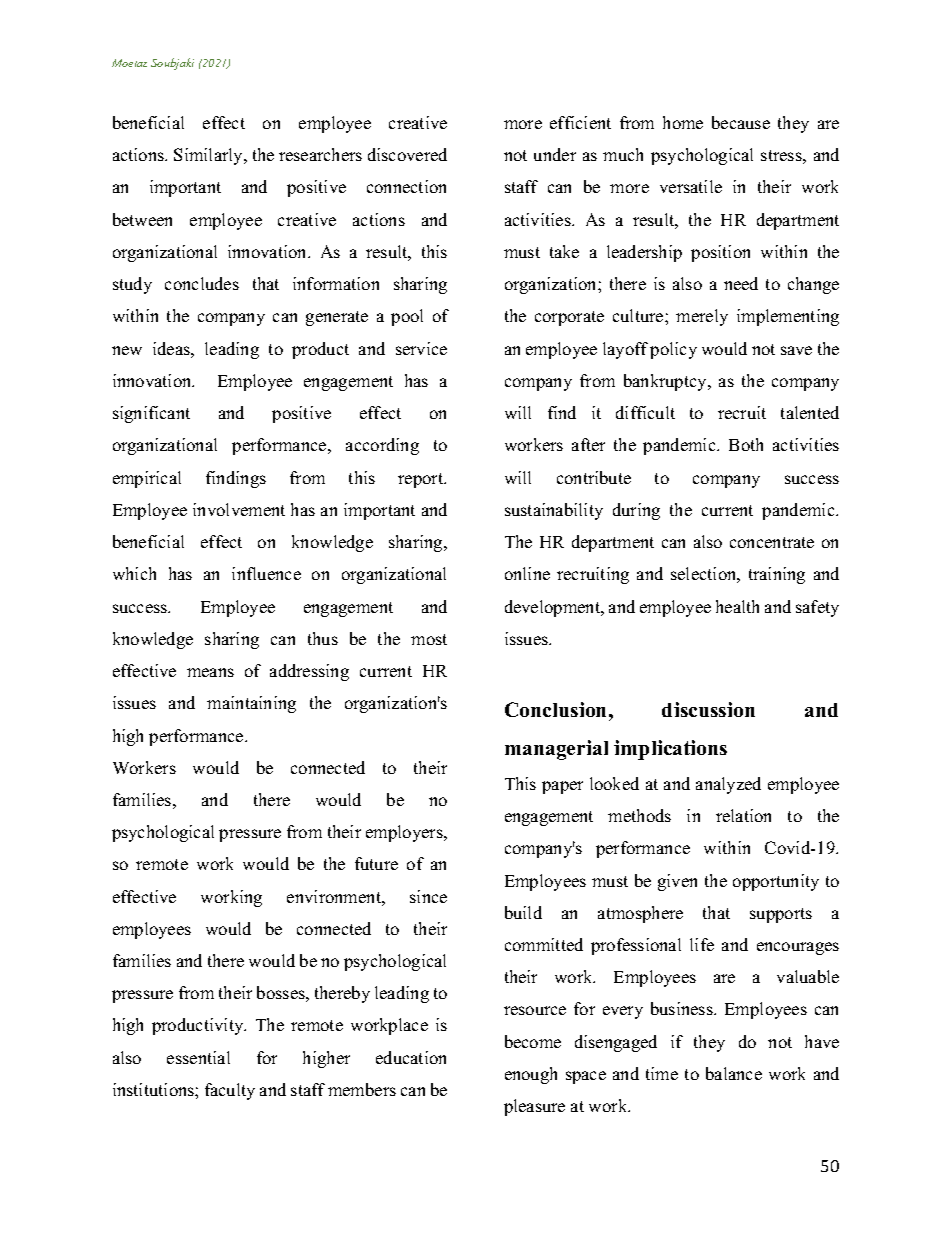 The height and width of the screenshot is (1233, 952). I want to click on Similarly, so click(210, 156).
